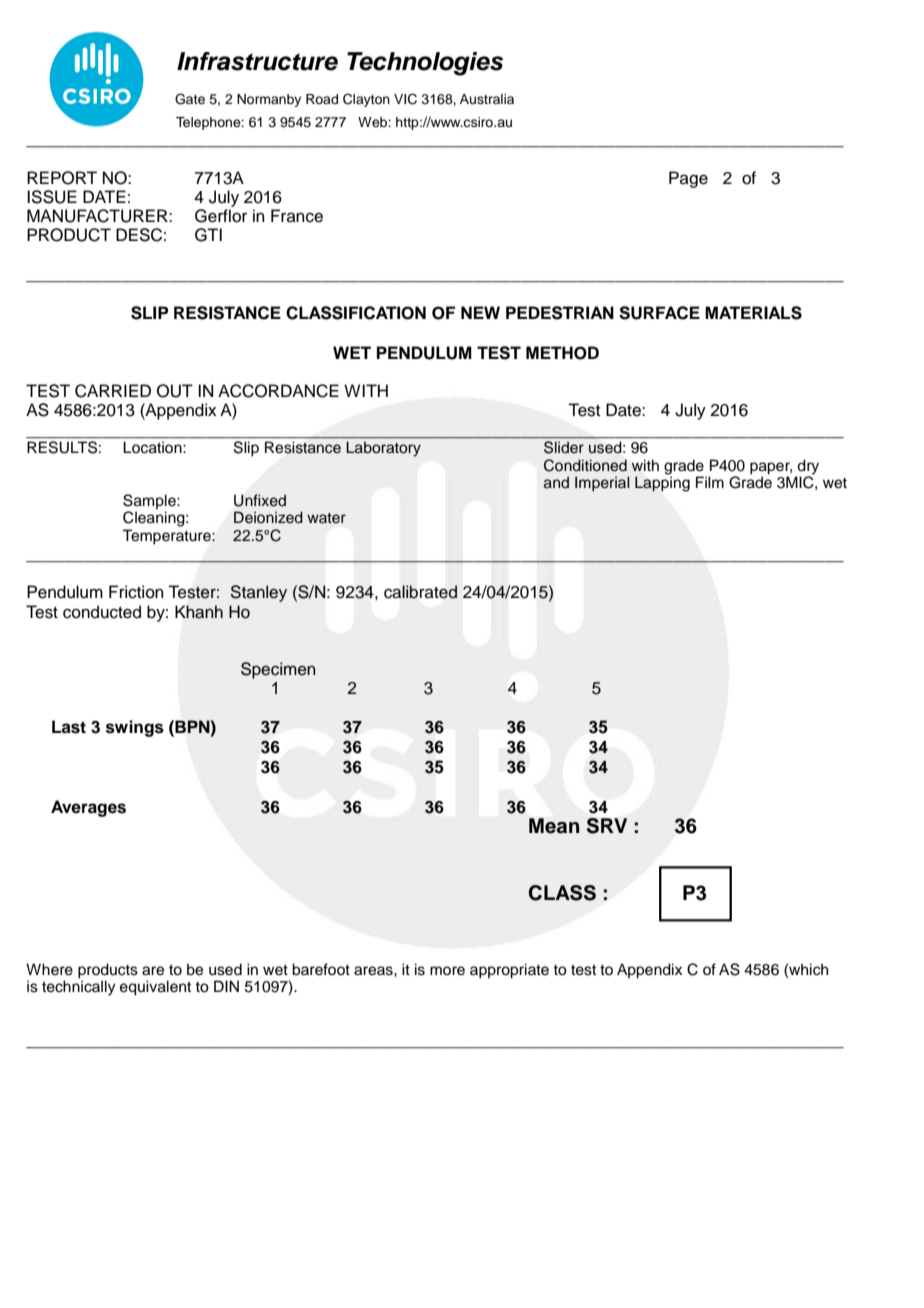 The width and height of the screenshot is (924, 1308). I want to click on SRV, so click(607, 826).
